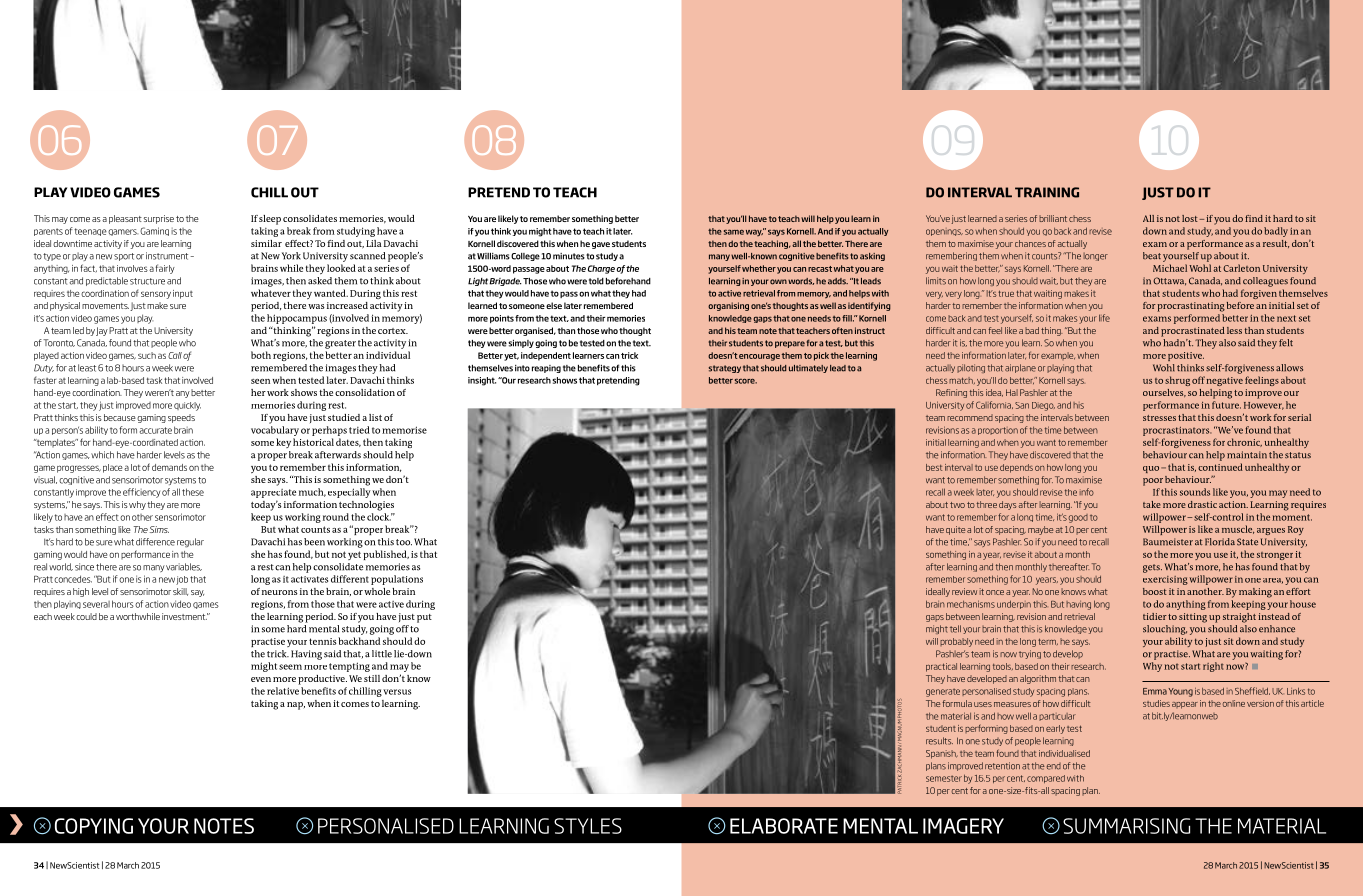 This page has width=1363, height=896. What do you see at coordinates (159, 219) in the page?
I see `surprise` at bounding box center [159, 219].
